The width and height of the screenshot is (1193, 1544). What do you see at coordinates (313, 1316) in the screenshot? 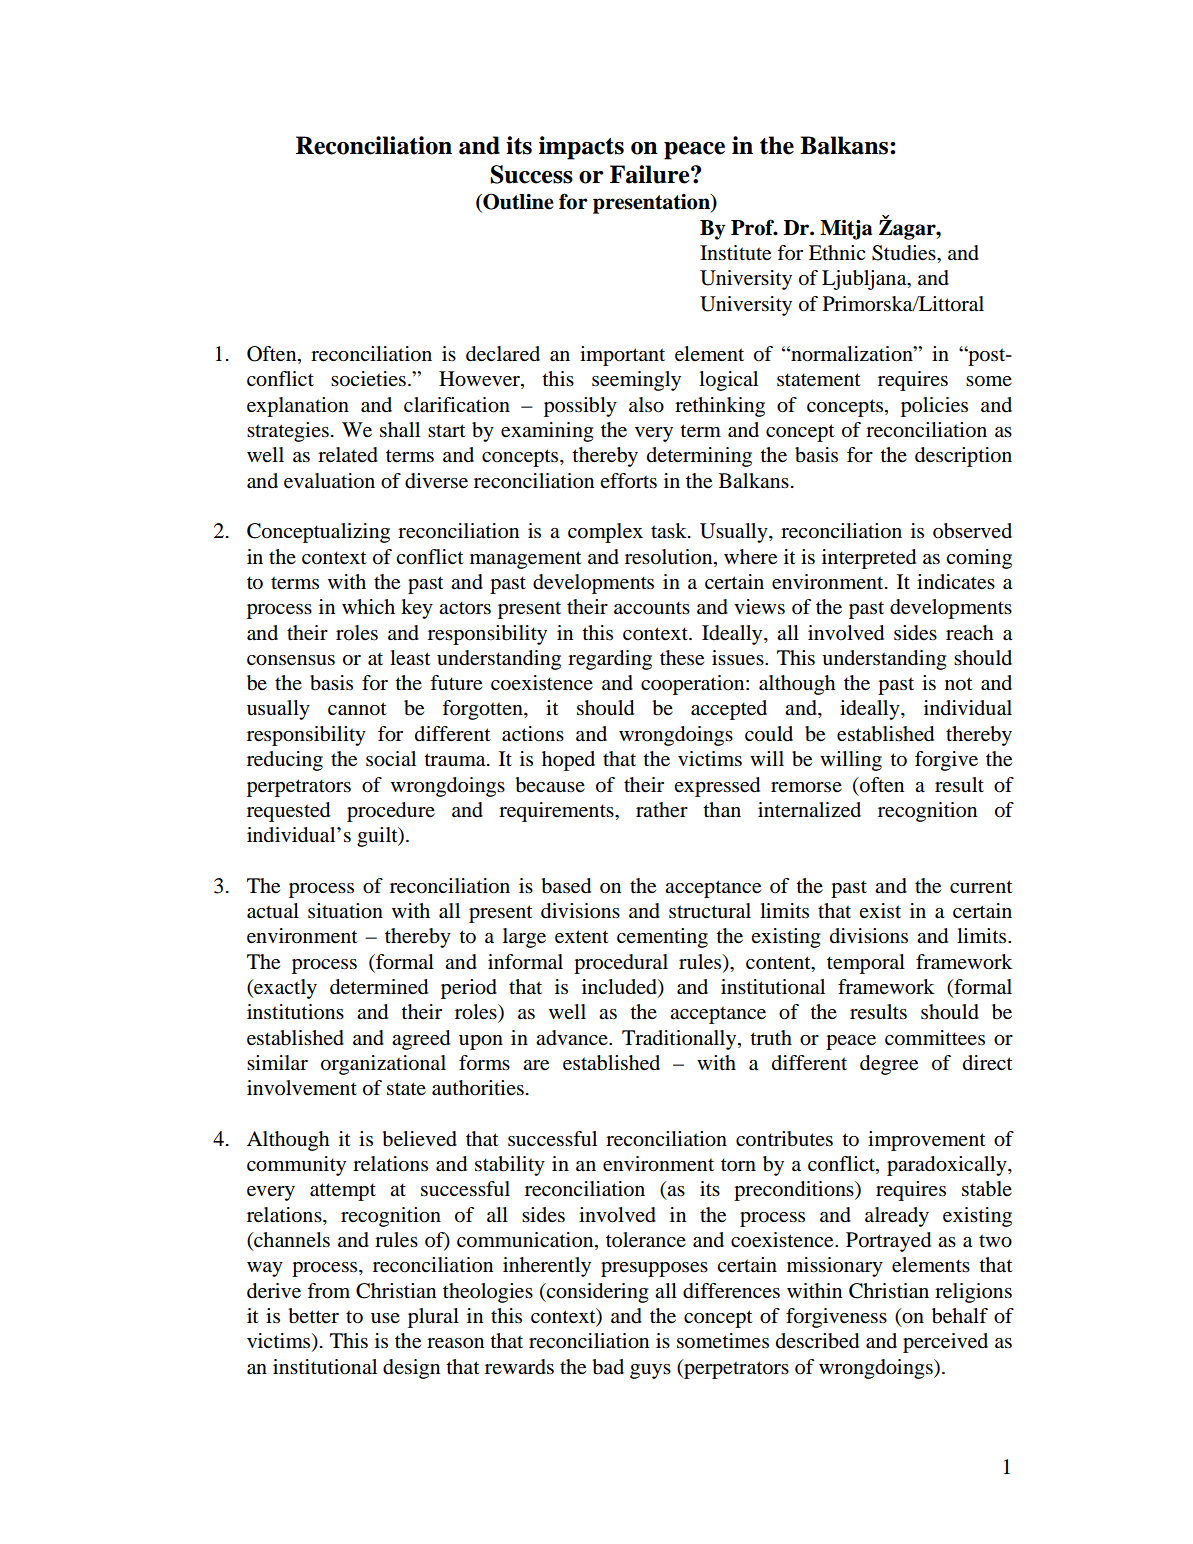
I see `better` at bounding box center [313, 1316].
